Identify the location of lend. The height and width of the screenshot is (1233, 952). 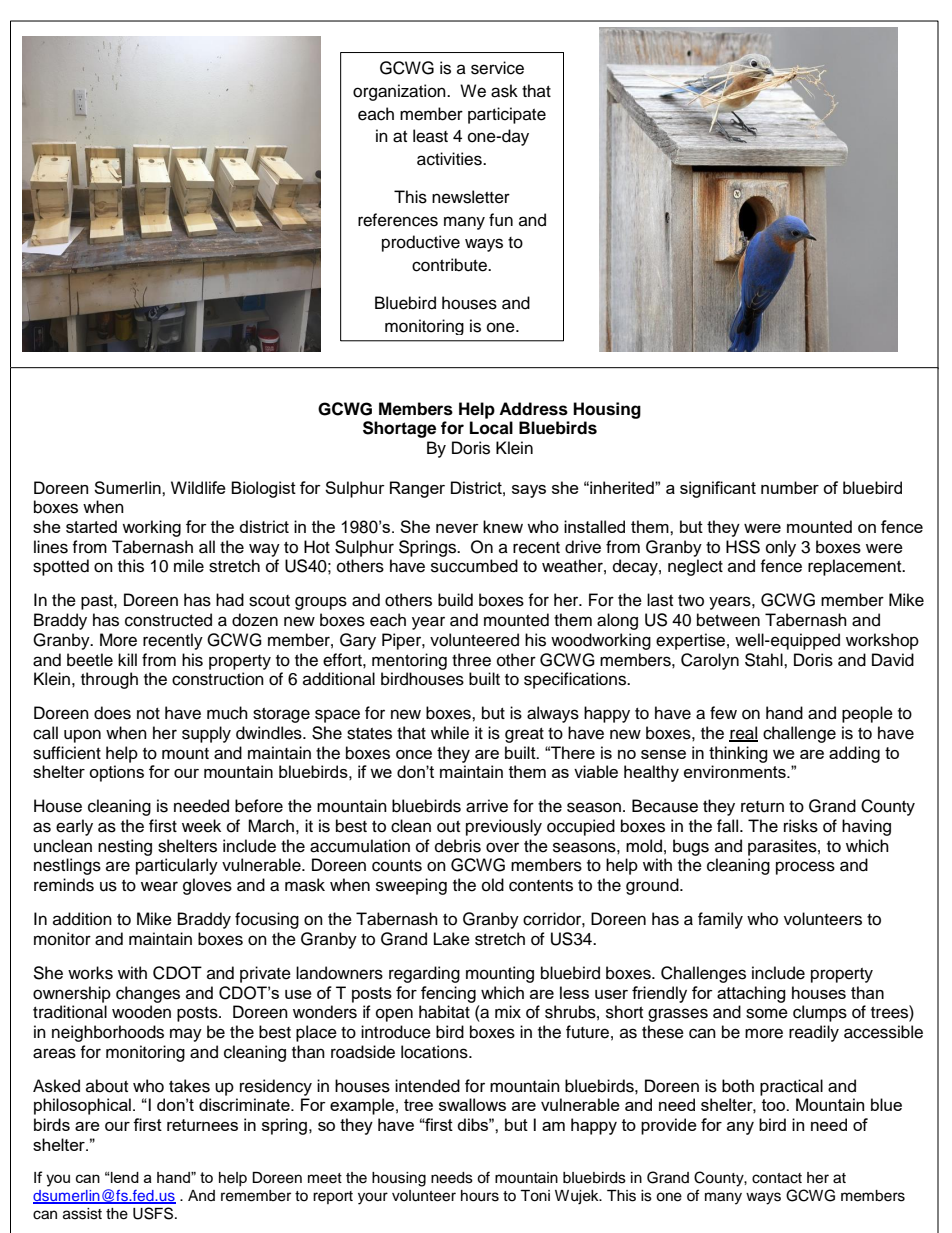
(124, 1177).
